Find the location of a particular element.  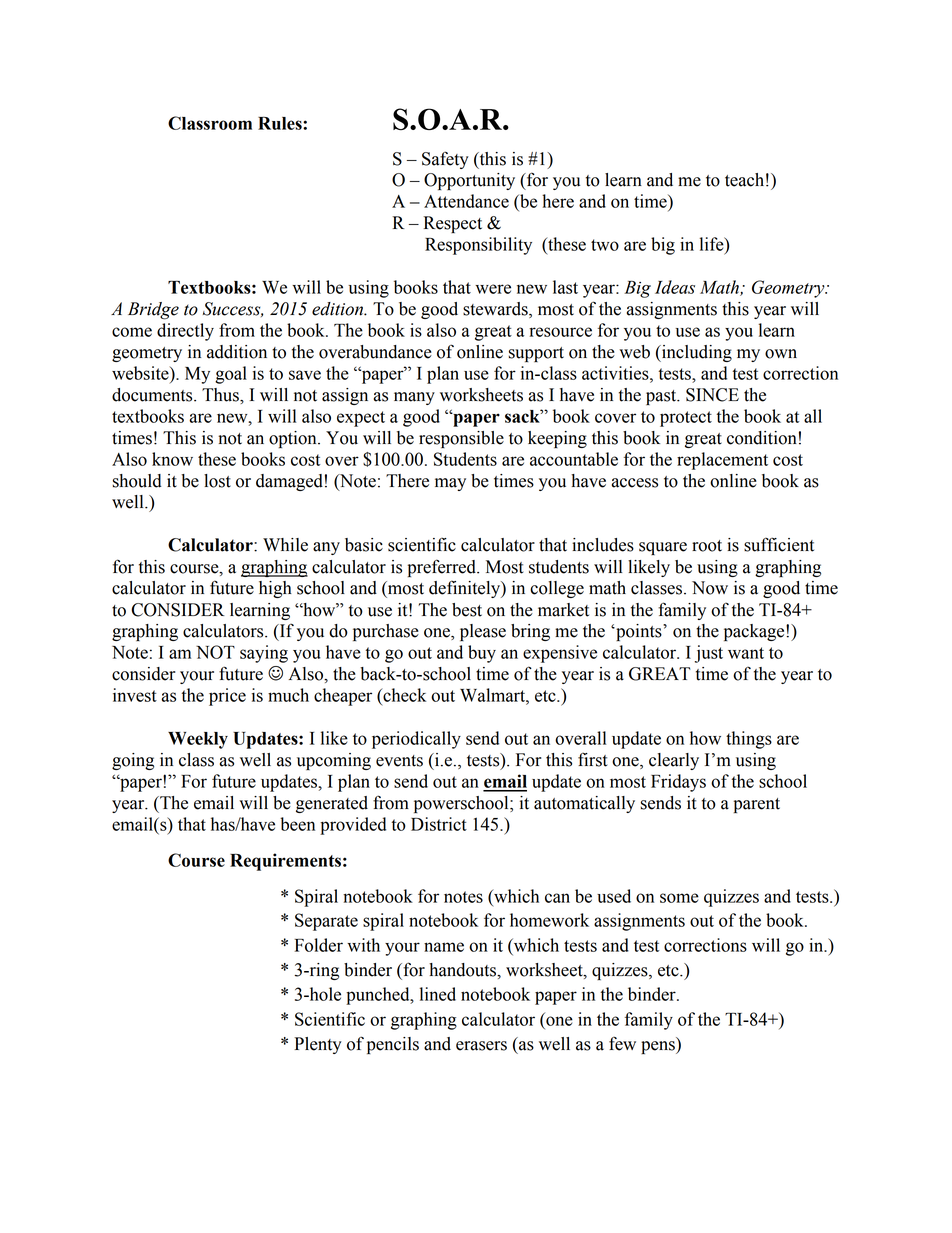

two is located at coordinates (605, 245).
